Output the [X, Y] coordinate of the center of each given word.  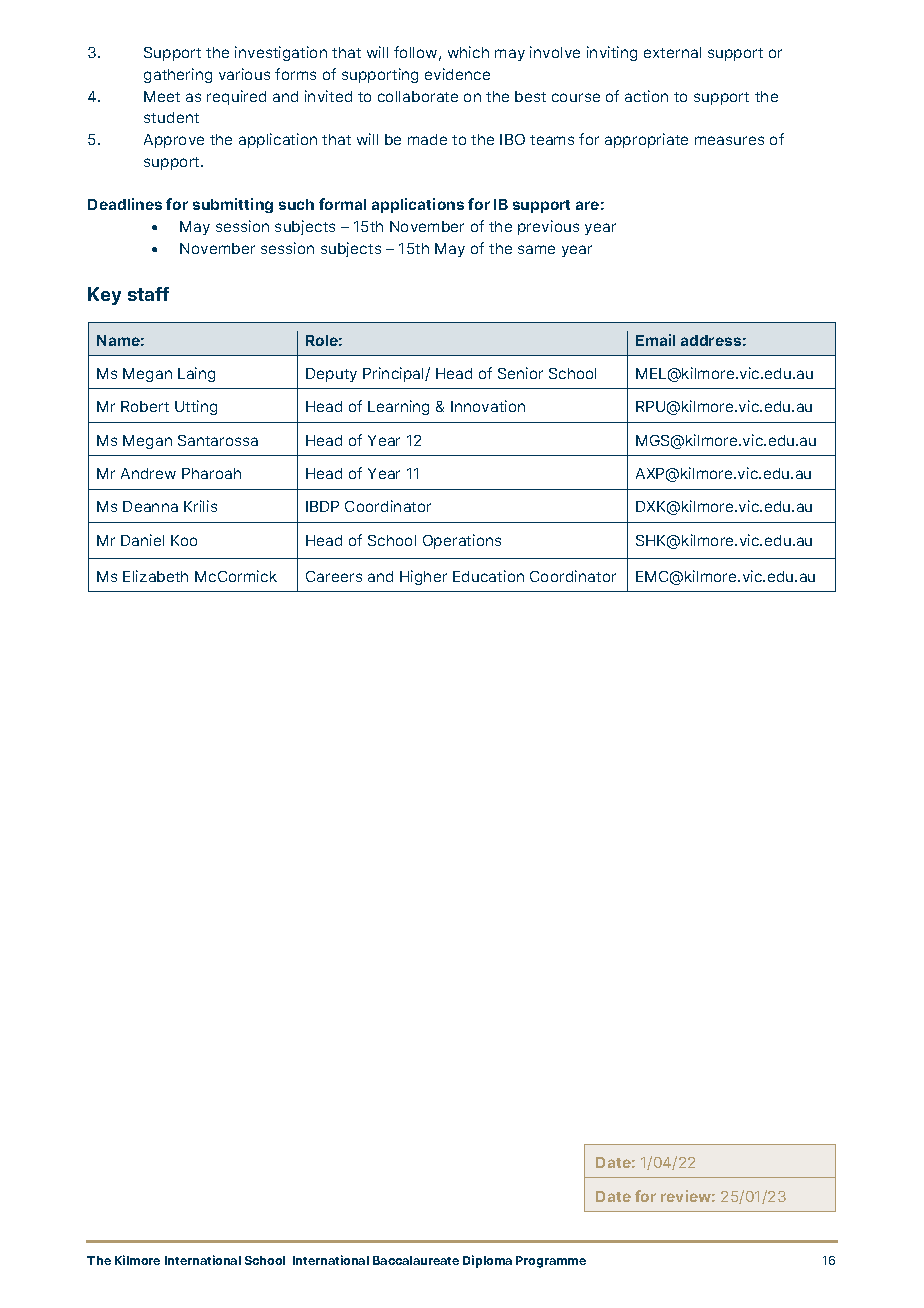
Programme [551, 1262]
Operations [462, 541]
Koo [184, 540]
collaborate [418, 96]
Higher [423, 577]
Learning [398, 407]
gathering [178, 75]
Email [655, 340]
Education [488, 576]
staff [148, 294]
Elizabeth [155, 576]
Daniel [142, 540]
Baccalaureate [416, 1260]
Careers [334, 576]
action [646, 96]
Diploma [487, 1261]
